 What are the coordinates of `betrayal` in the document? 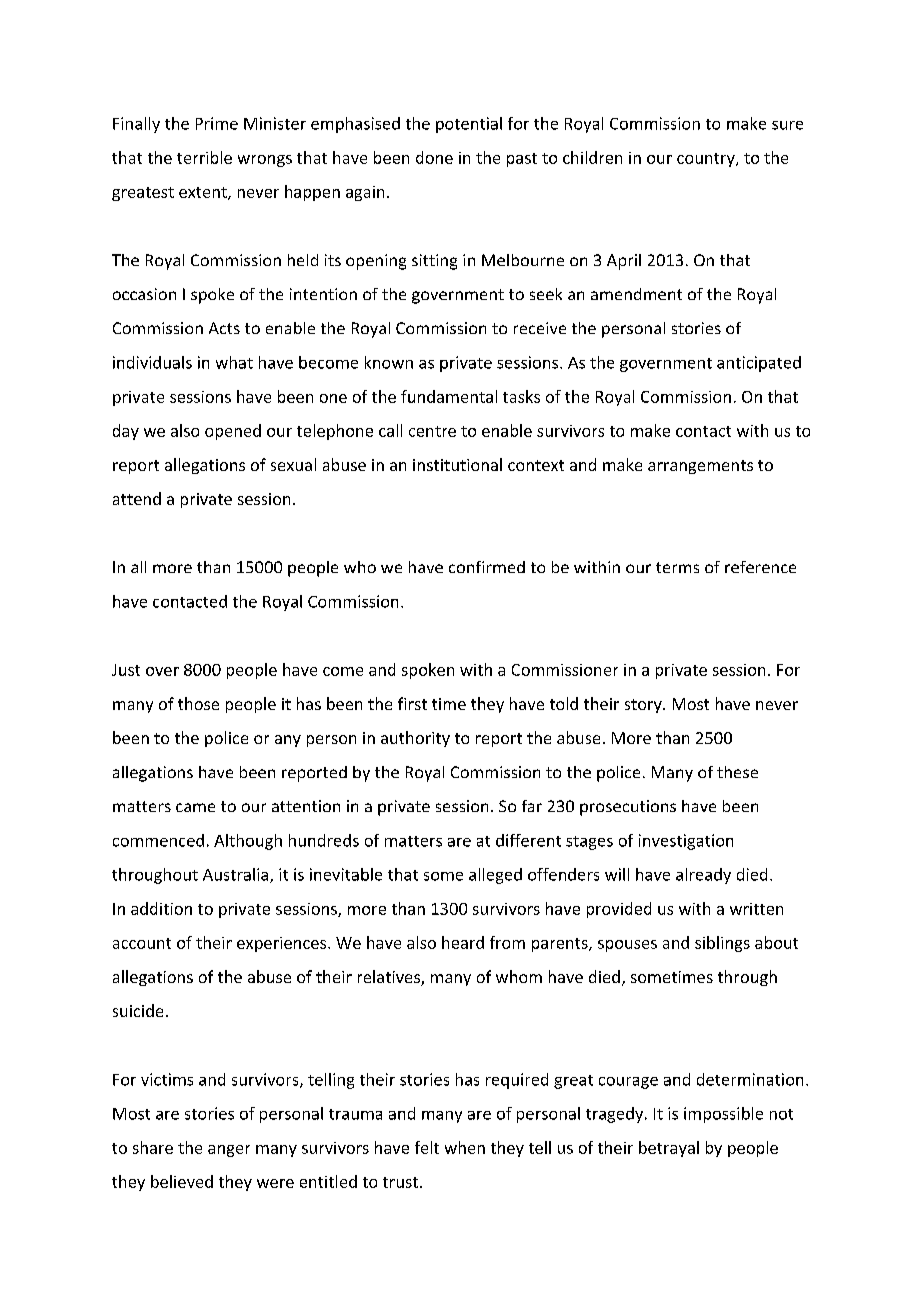 It's located at (669, 1149).
